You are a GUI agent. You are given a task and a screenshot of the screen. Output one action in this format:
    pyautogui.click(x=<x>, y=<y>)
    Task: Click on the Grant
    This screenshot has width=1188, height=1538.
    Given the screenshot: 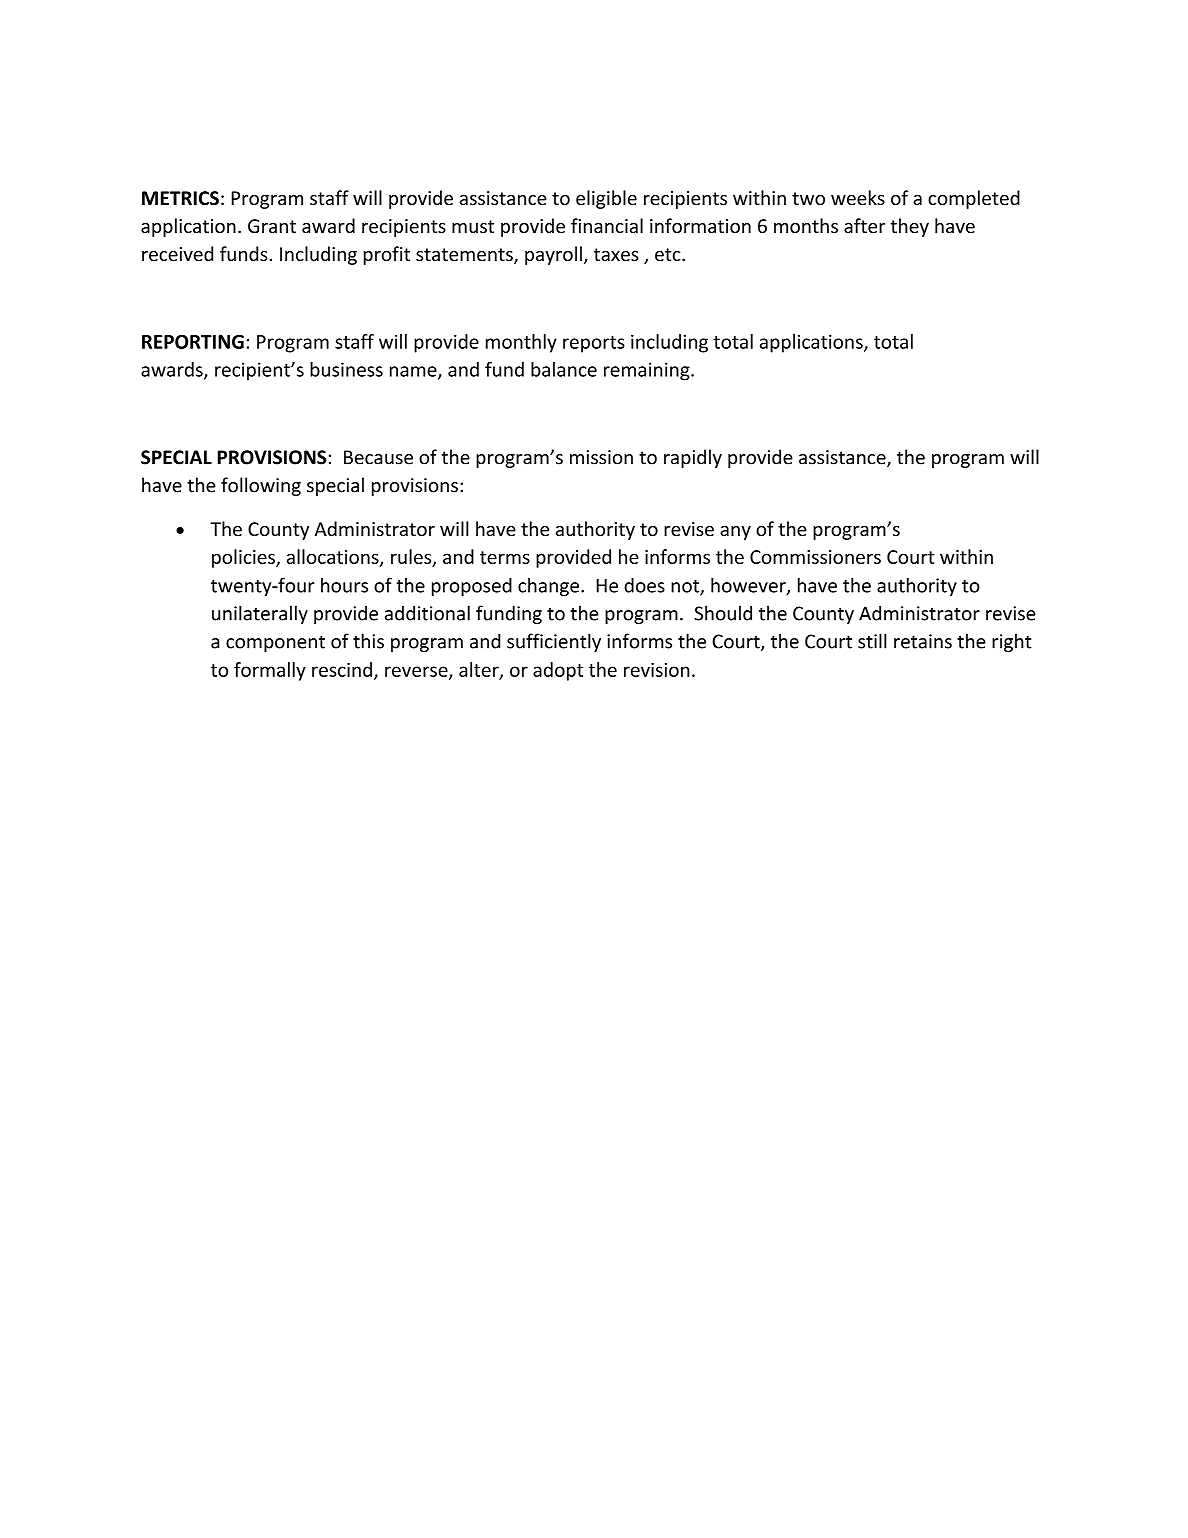 What is the action you would take?
    pyautogui.click(x=272, y=226)
